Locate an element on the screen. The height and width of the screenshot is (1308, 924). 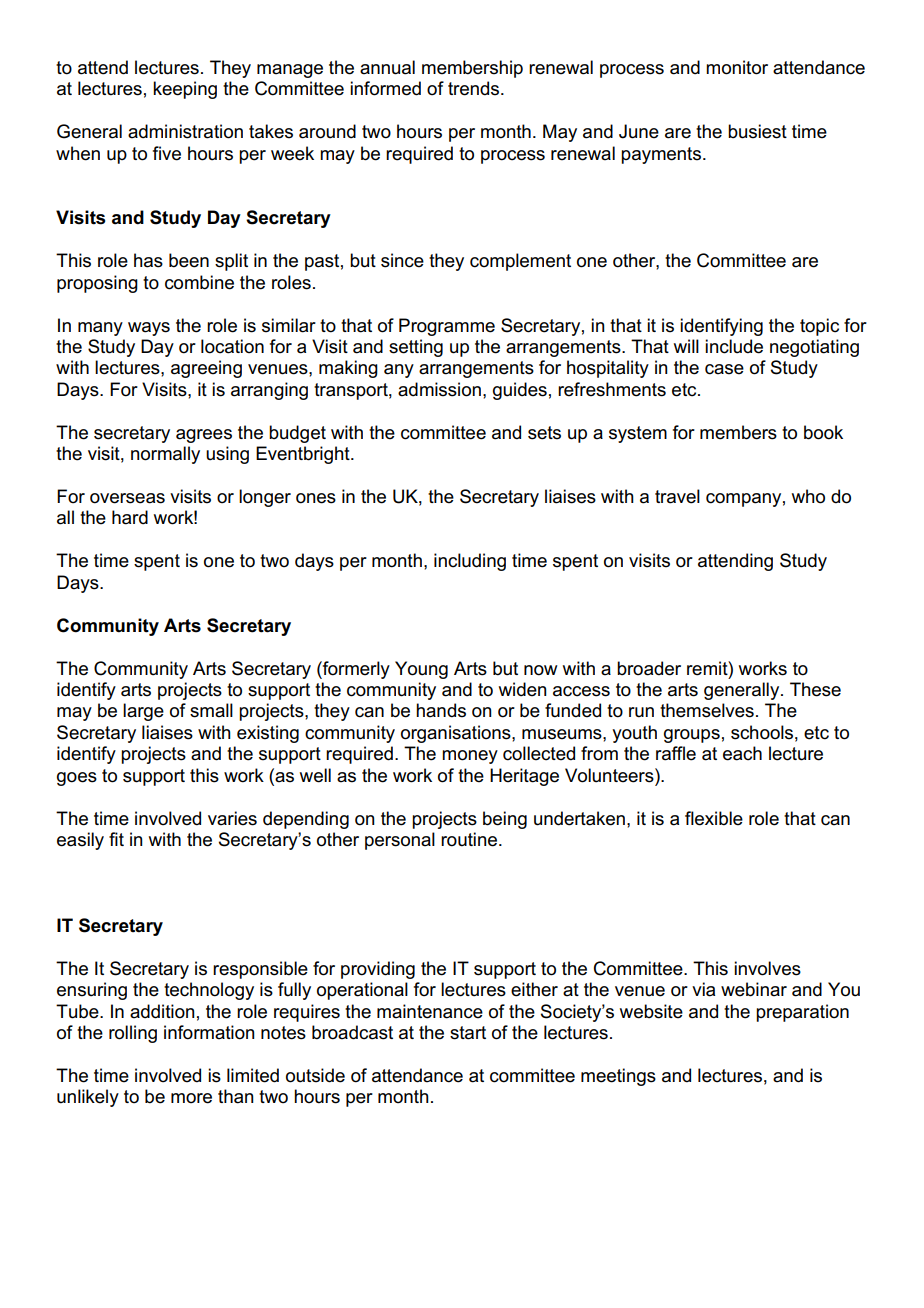
agrees is located at coordinates (204, 436).
